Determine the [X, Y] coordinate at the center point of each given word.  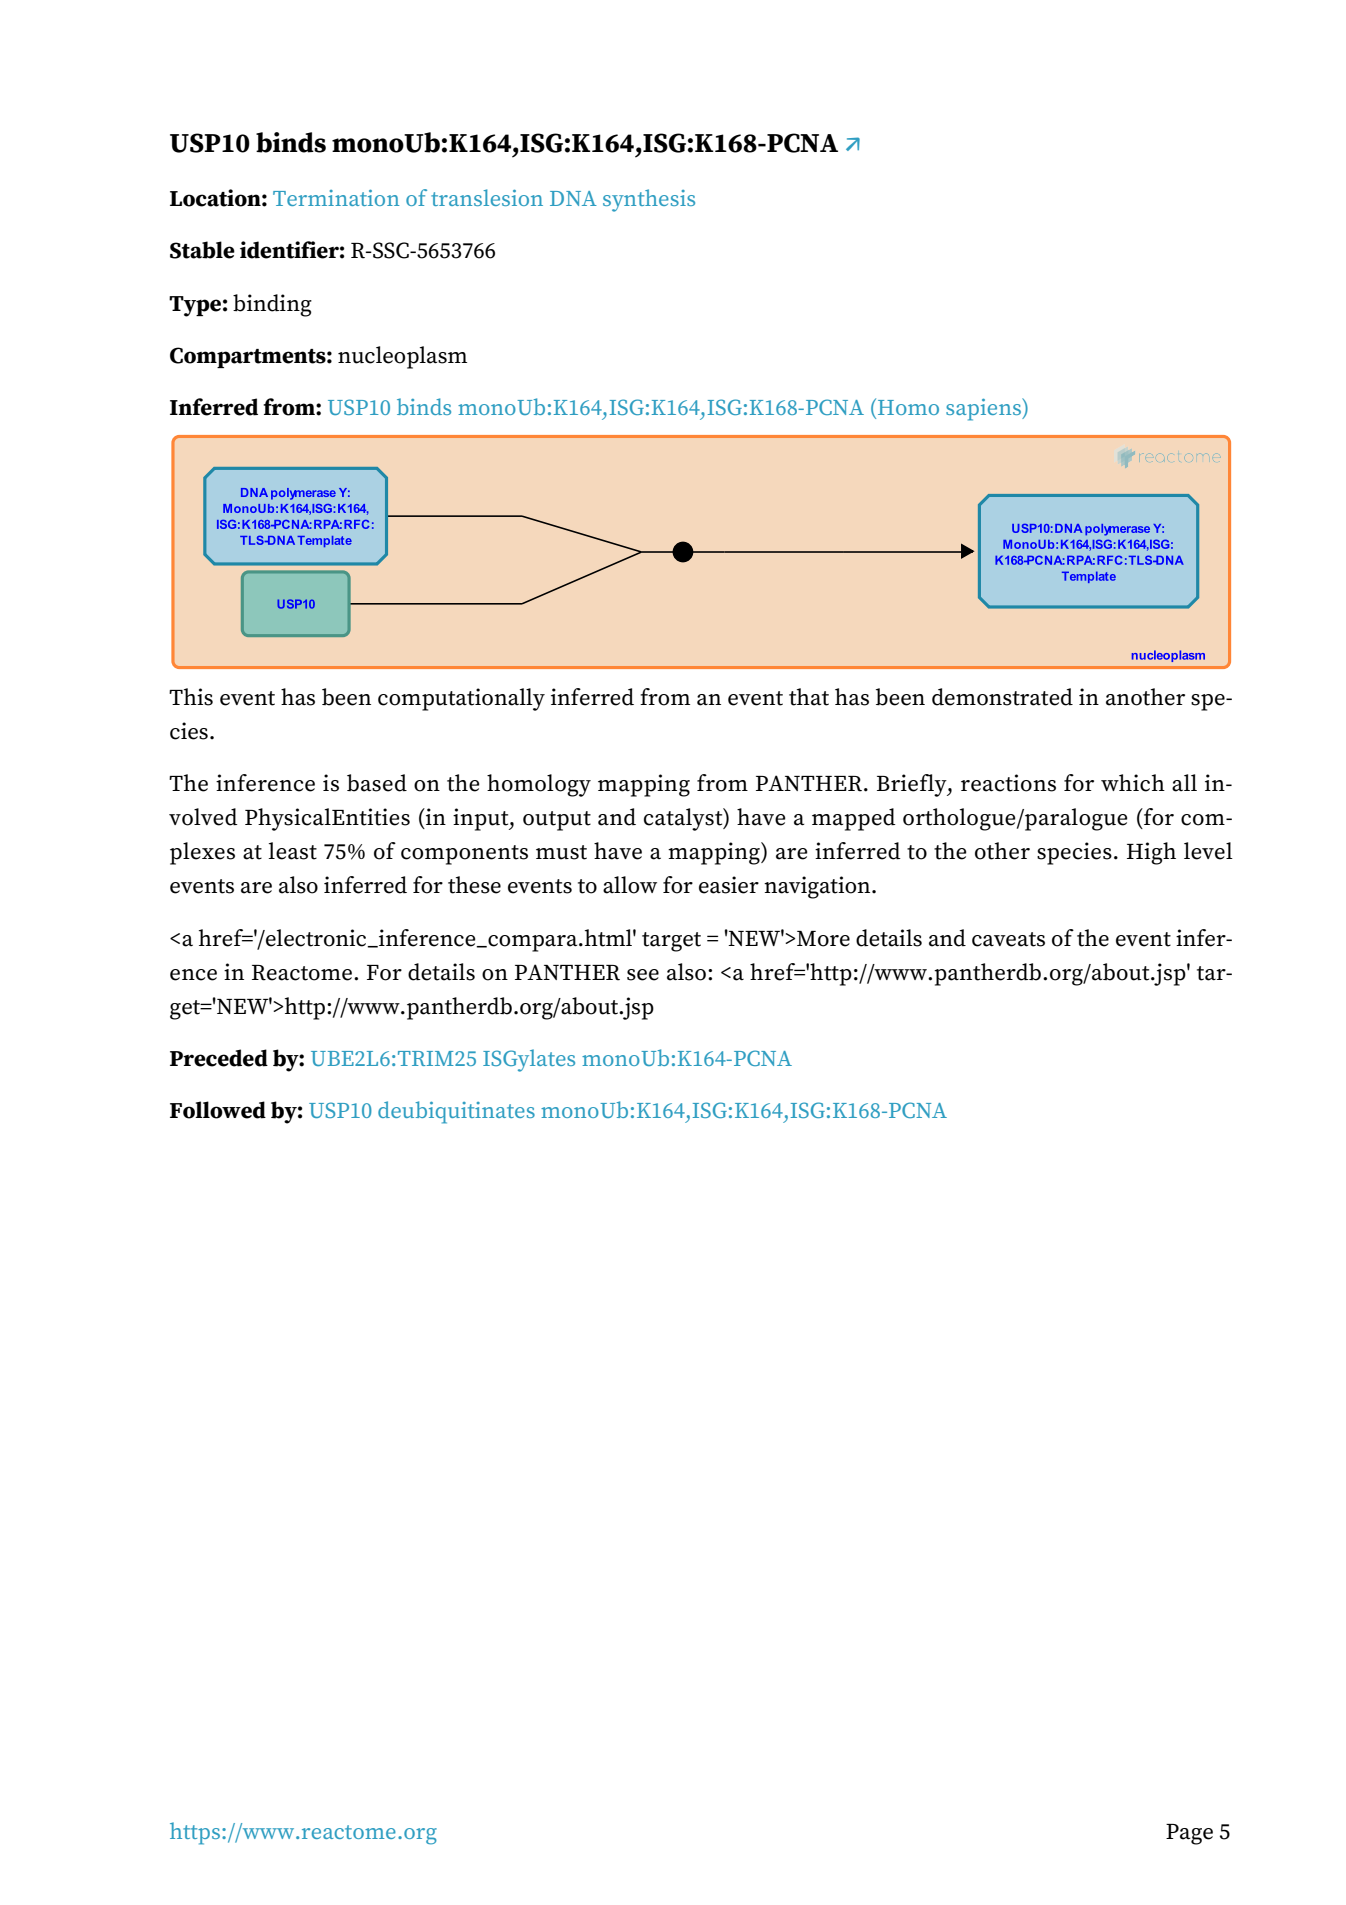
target [671, 942]
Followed [218, 1110]
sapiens [984, 409]
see [643, 975]
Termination [336, 198]
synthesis [649, 200]
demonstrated [1002, 697]
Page [1189, 1834]
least [293, 851]
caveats [1008, 939]
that [809, 697]
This [191, 697]
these [474, 885]
